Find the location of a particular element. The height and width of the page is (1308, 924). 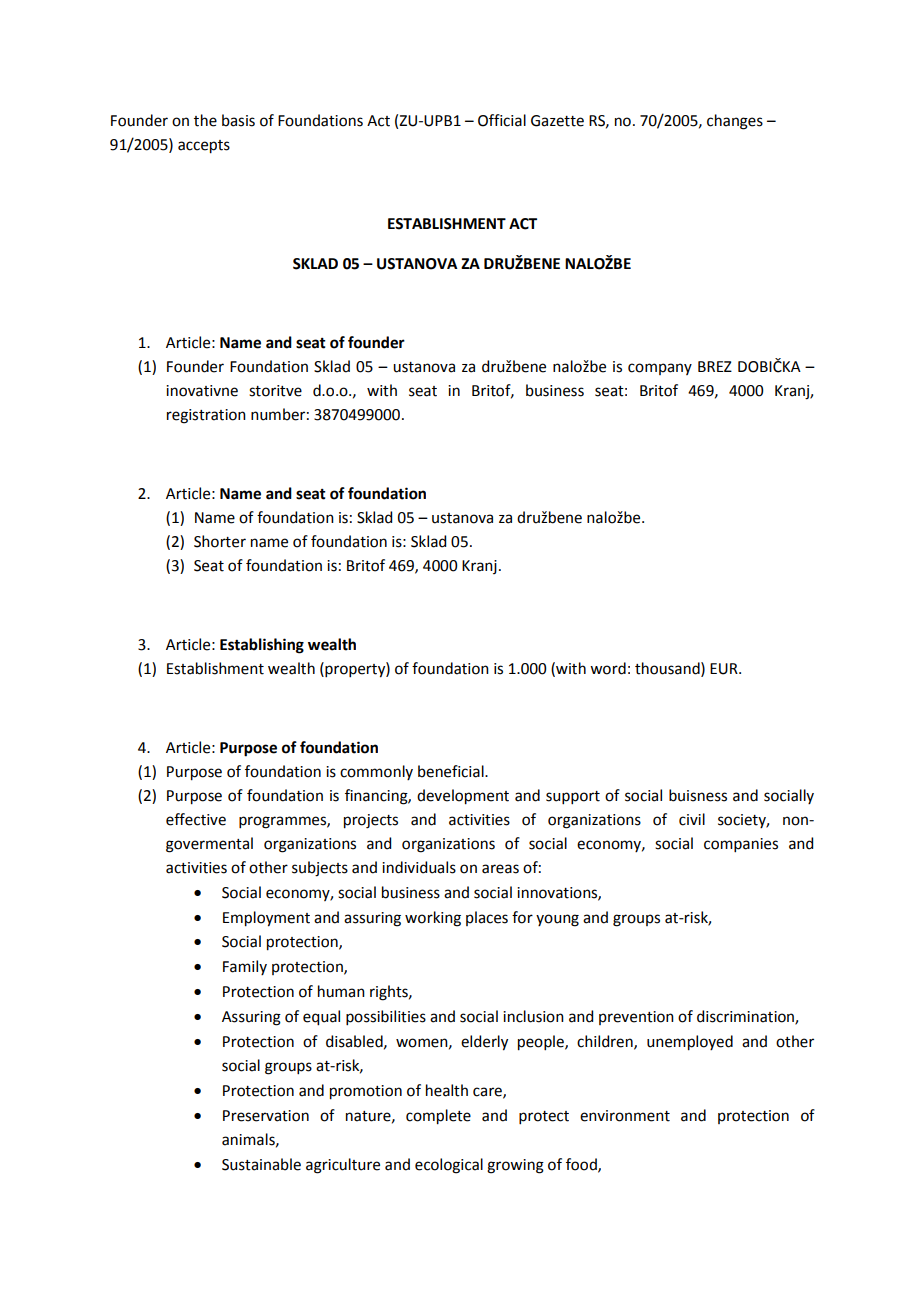

word is located at coordinates (608, 668).
